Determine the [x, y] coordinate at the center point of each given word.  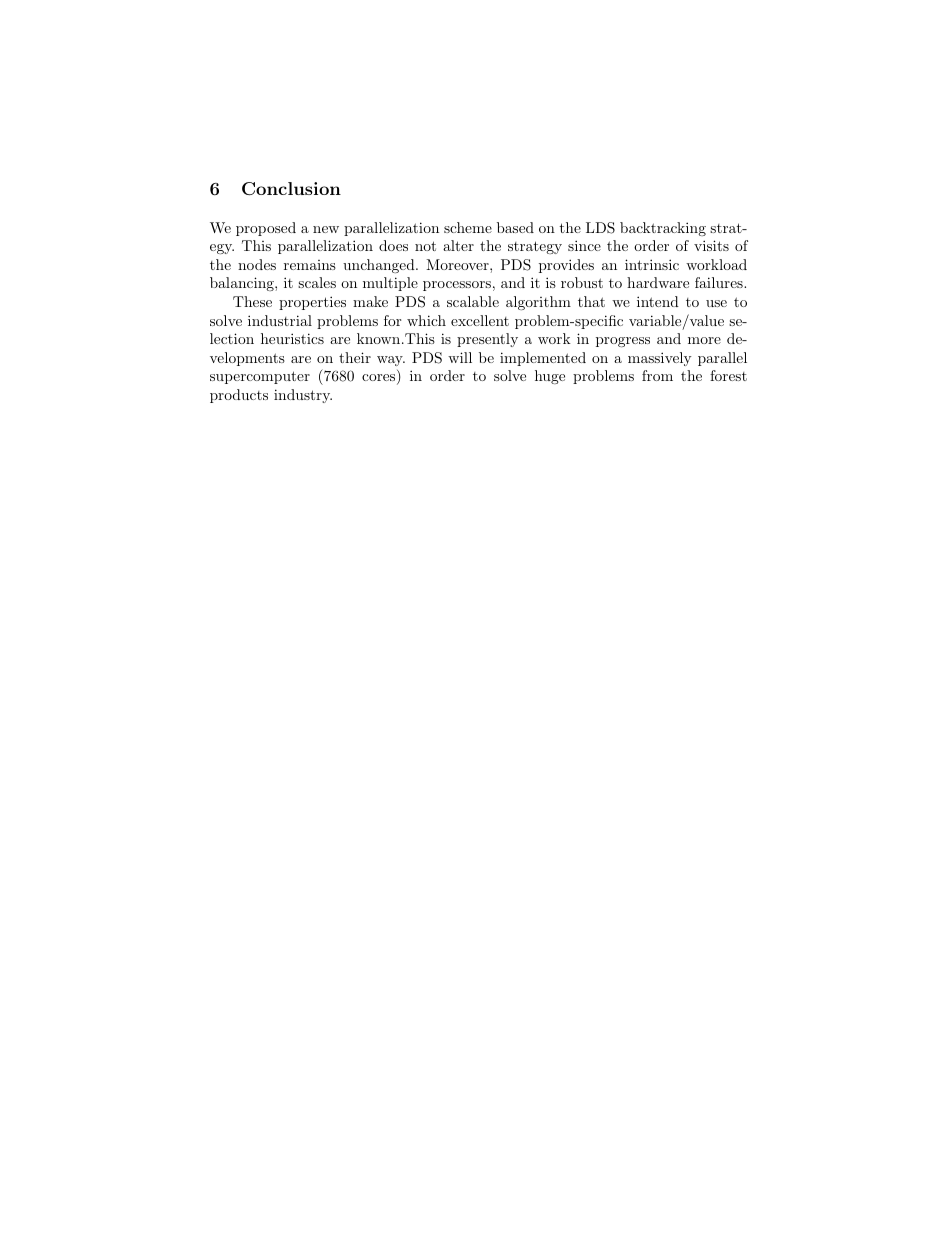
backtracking [663, 229]
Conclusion [291, 189]
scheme [468, 227]
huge [550, 377]
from [657, 375]
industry [303, 396]
